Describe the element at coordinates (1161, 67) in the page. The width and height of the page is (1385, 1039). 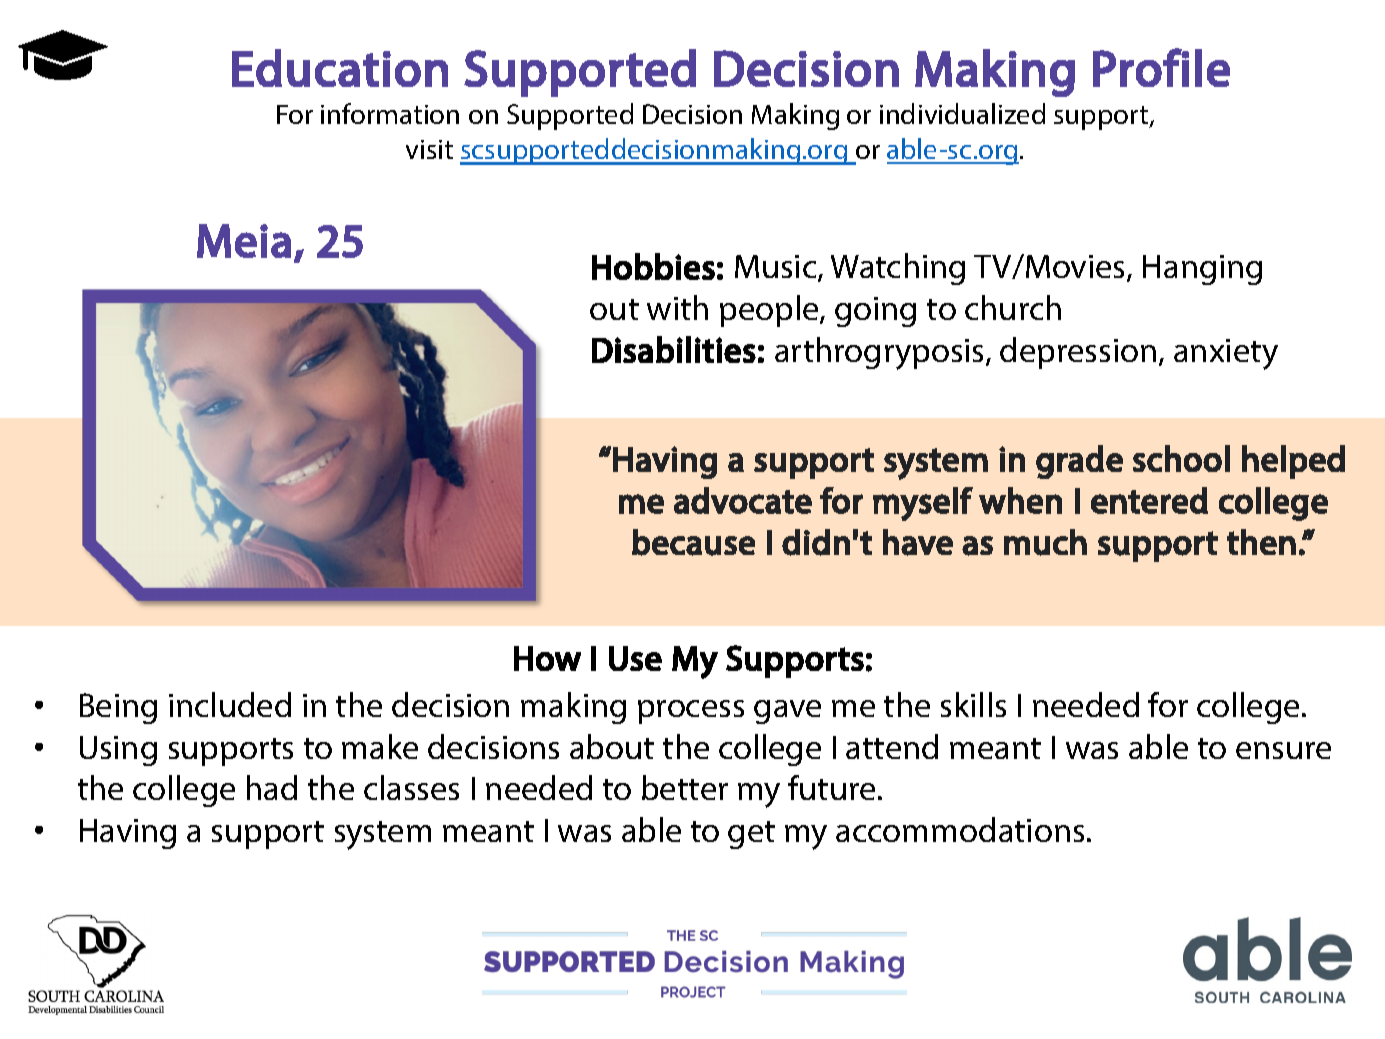
I see `Profile` at that location.
